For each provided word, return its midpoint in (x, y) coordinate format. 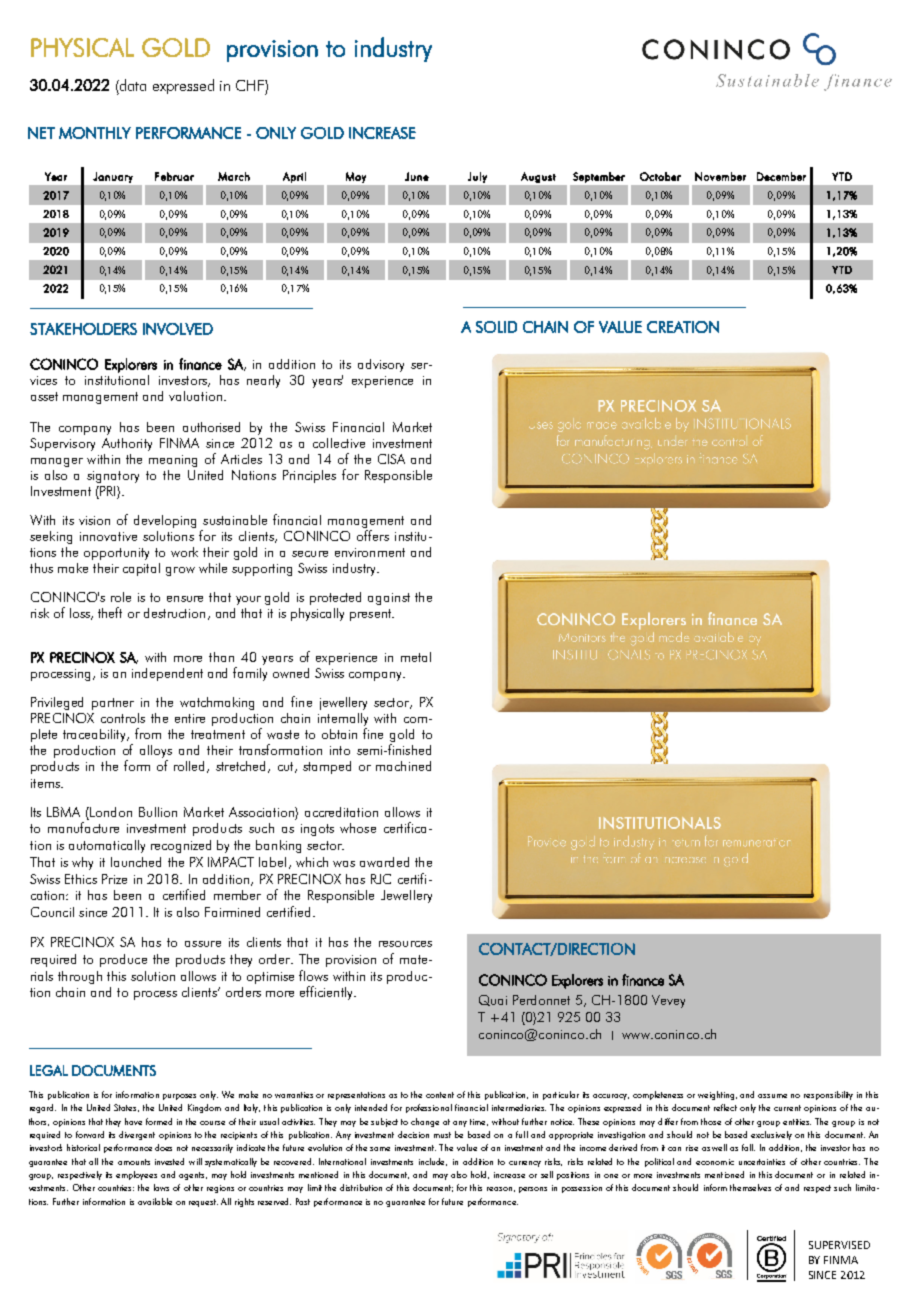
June (417, 176)
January (113, 177)
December (781, 176)
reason (499, 1189)
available (155, 1201)
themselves (750, 1187)
